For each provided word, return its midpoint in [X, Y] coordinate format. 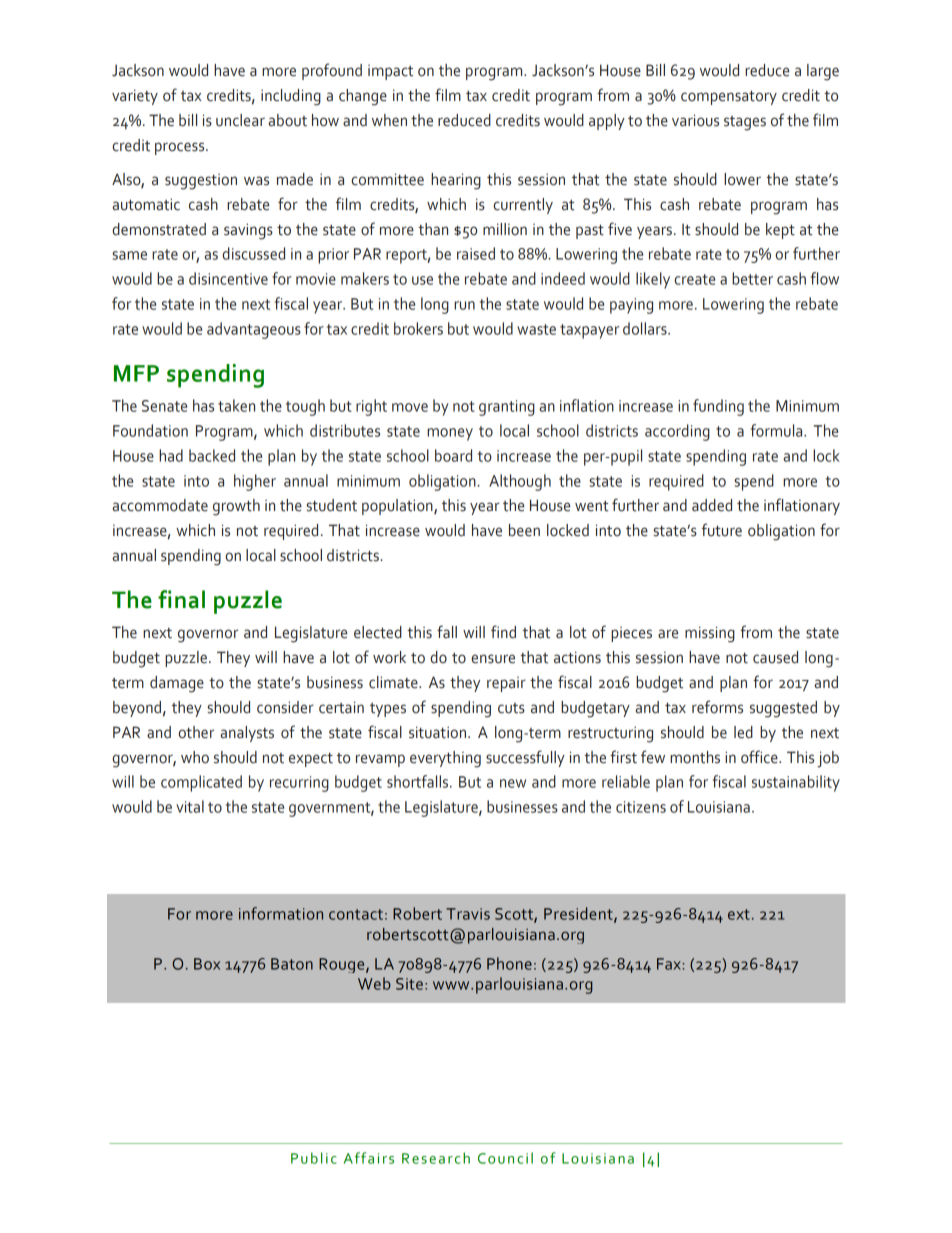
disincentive [228, 278]
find [503, 632]
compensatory [729, 98]
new [513, 783]
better [752, 278]
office [760, 757]
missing [710, 634]
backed [212, 455]
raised [476, 253]
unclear [240, 120]
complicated [201, 783]
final [181, 599]
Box [207, 964]
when [389, 120]
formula [778, 430]
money [450, 434]
